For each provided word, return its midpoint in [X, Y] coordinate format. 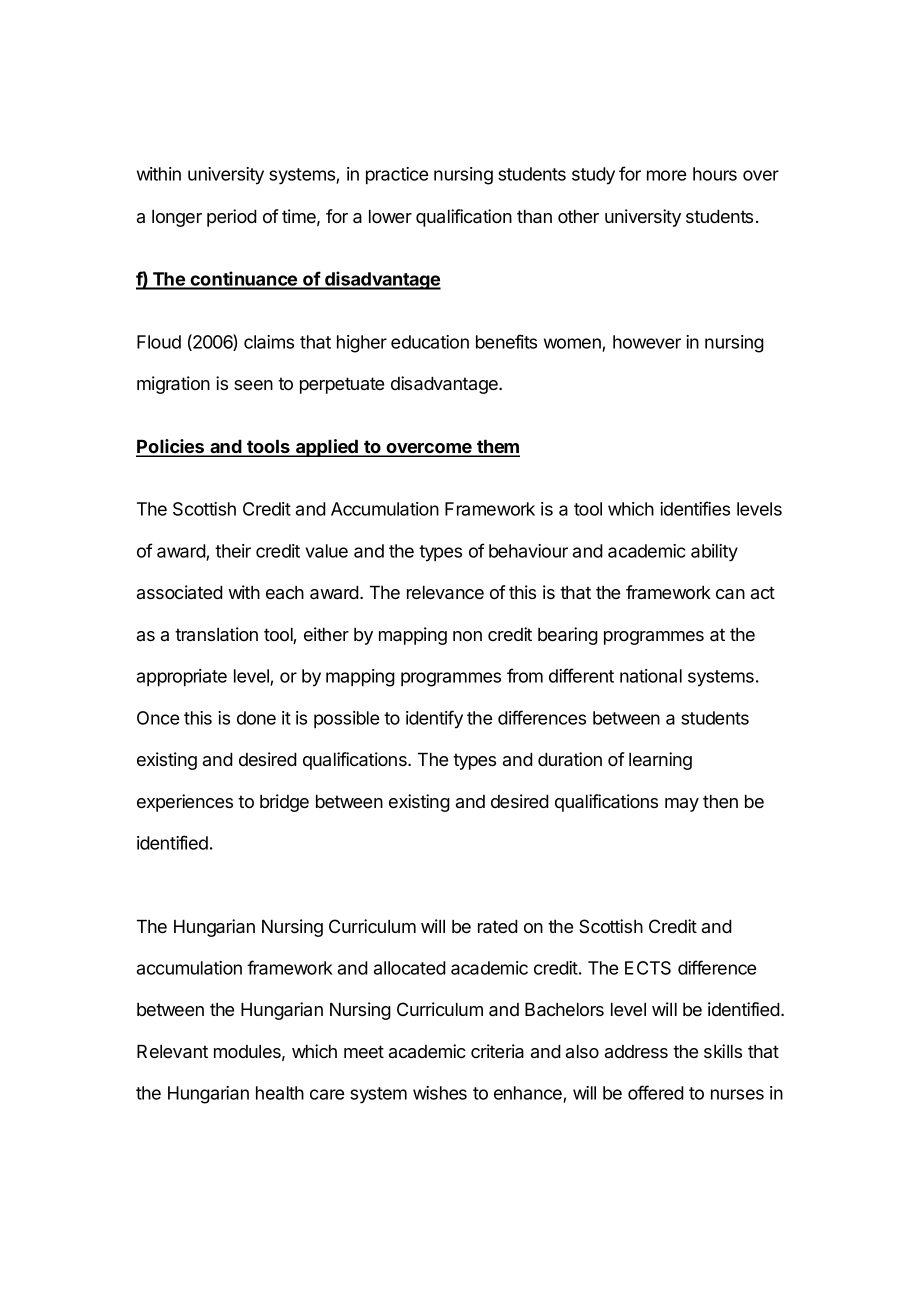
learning [660, 761]
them [497, 447]
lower [390, 216]
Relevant [172, 1051]
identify [434, 719]
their [233, 551]
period [232, 218]
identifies [695, 508]
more [666, 175]
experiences [185, 803]
